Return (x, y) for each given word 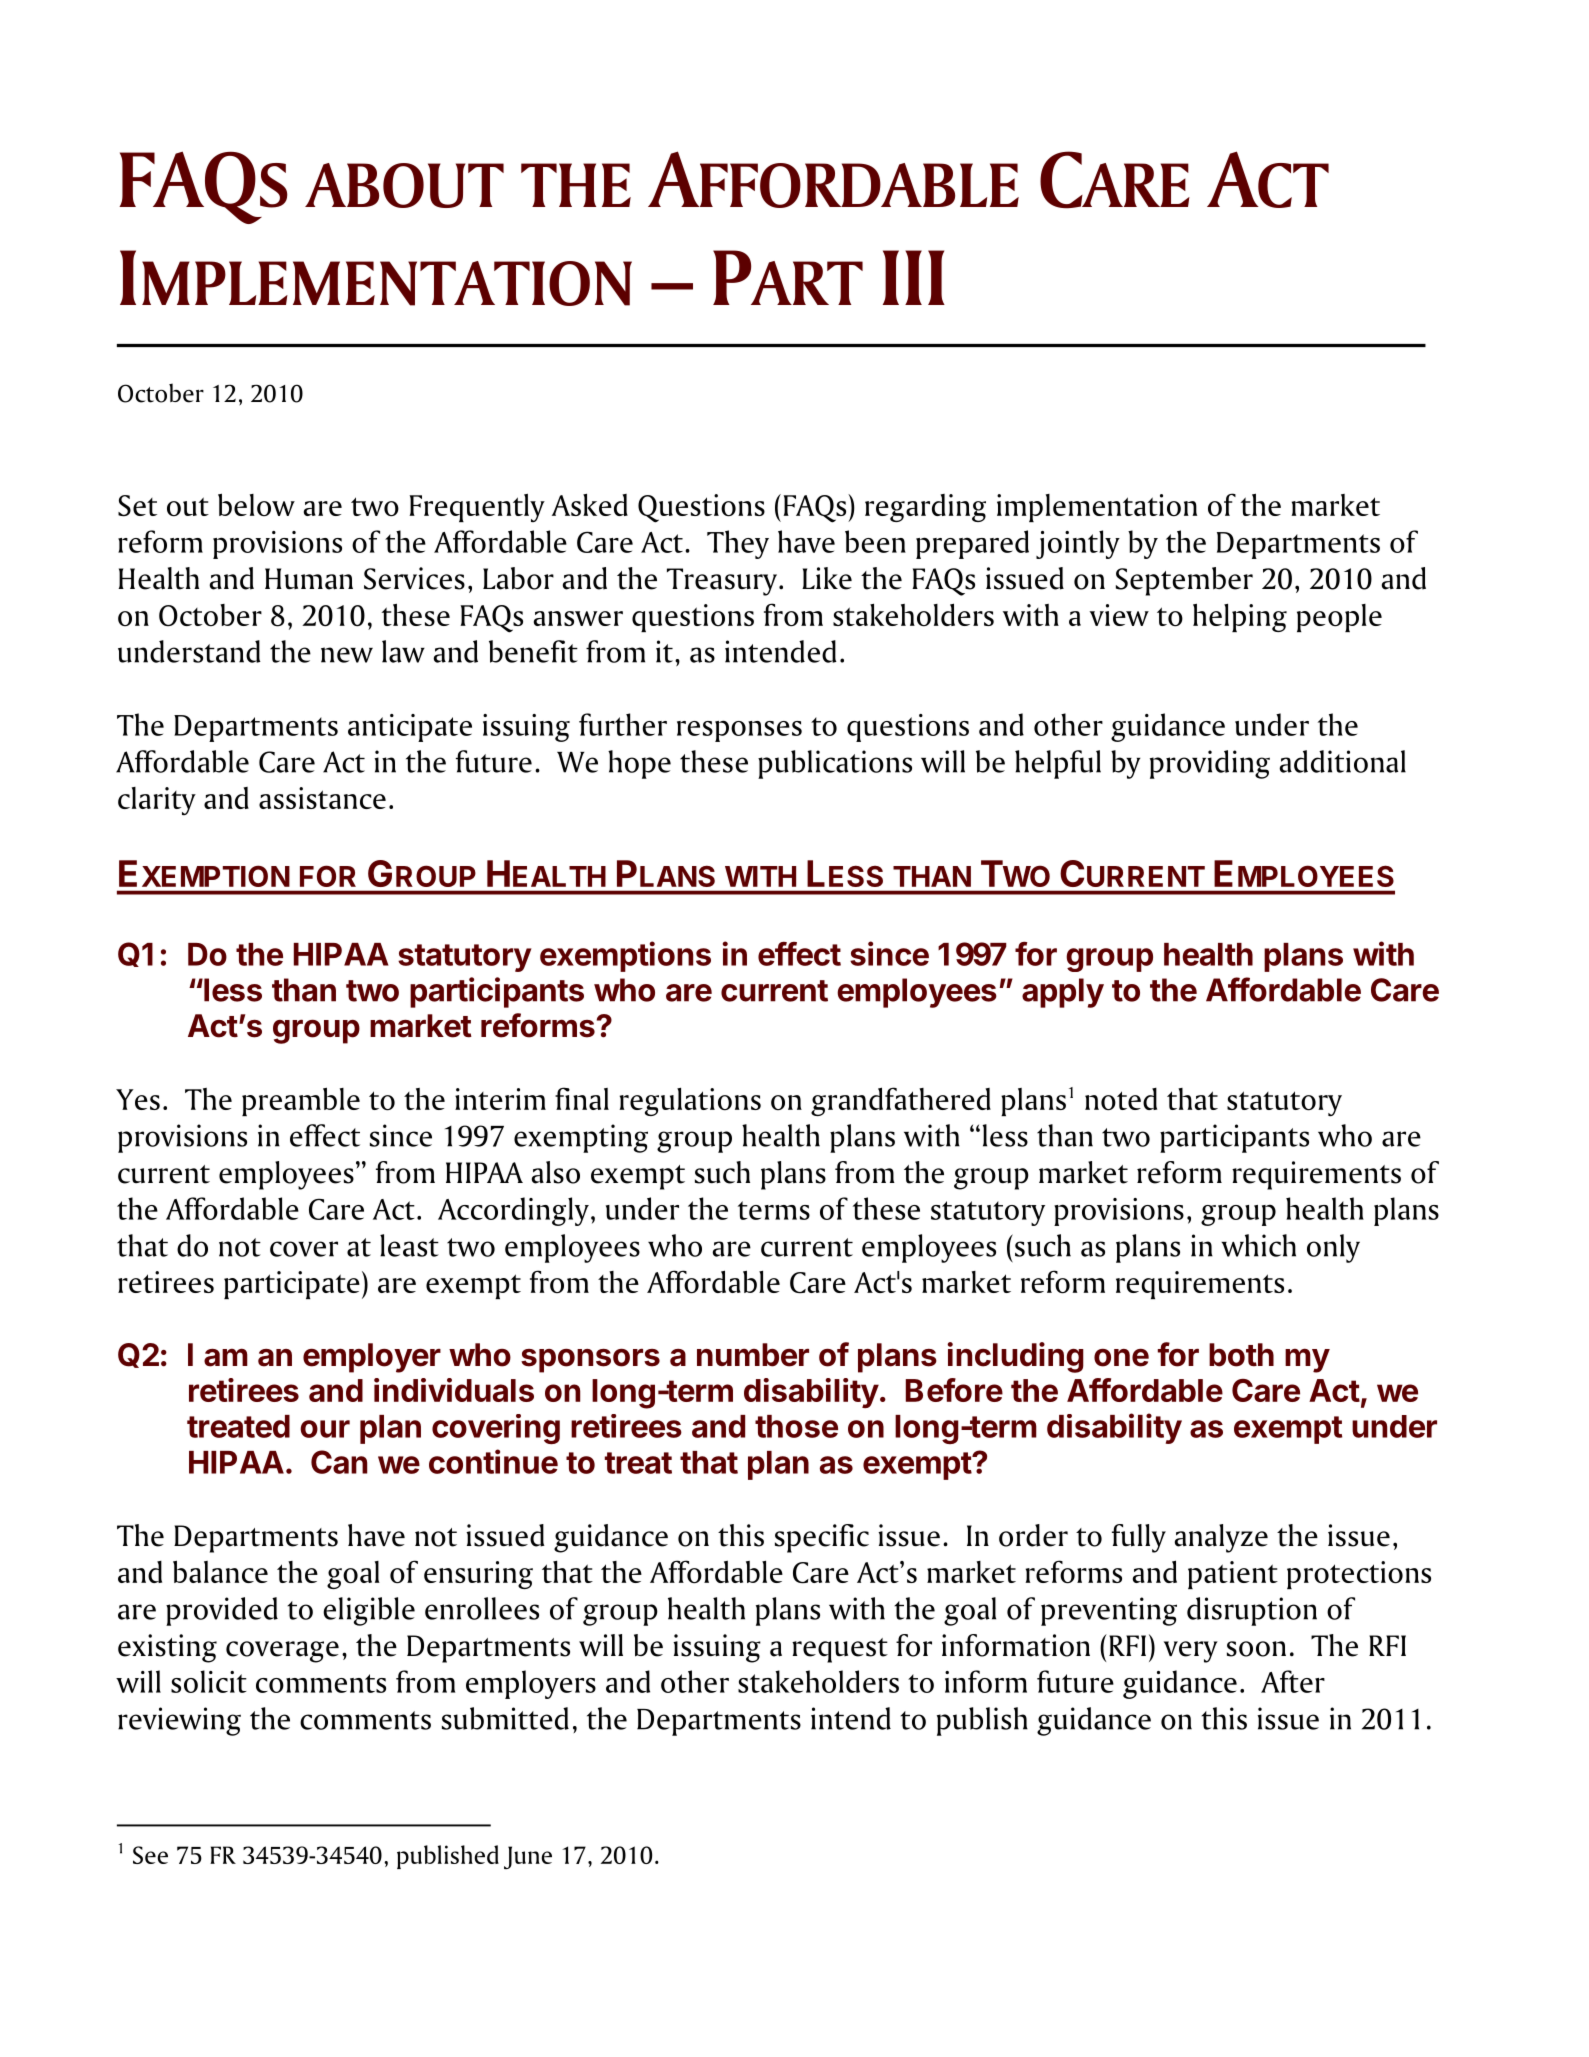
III (914, 277)
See (150, 1855)
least (409, 1245)
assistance (322, 798)
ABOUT (404, 185)
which (1258, 1245)
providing (1210, 764)
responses (739, 731)
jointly (1078, 544)
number (753, 1355)
